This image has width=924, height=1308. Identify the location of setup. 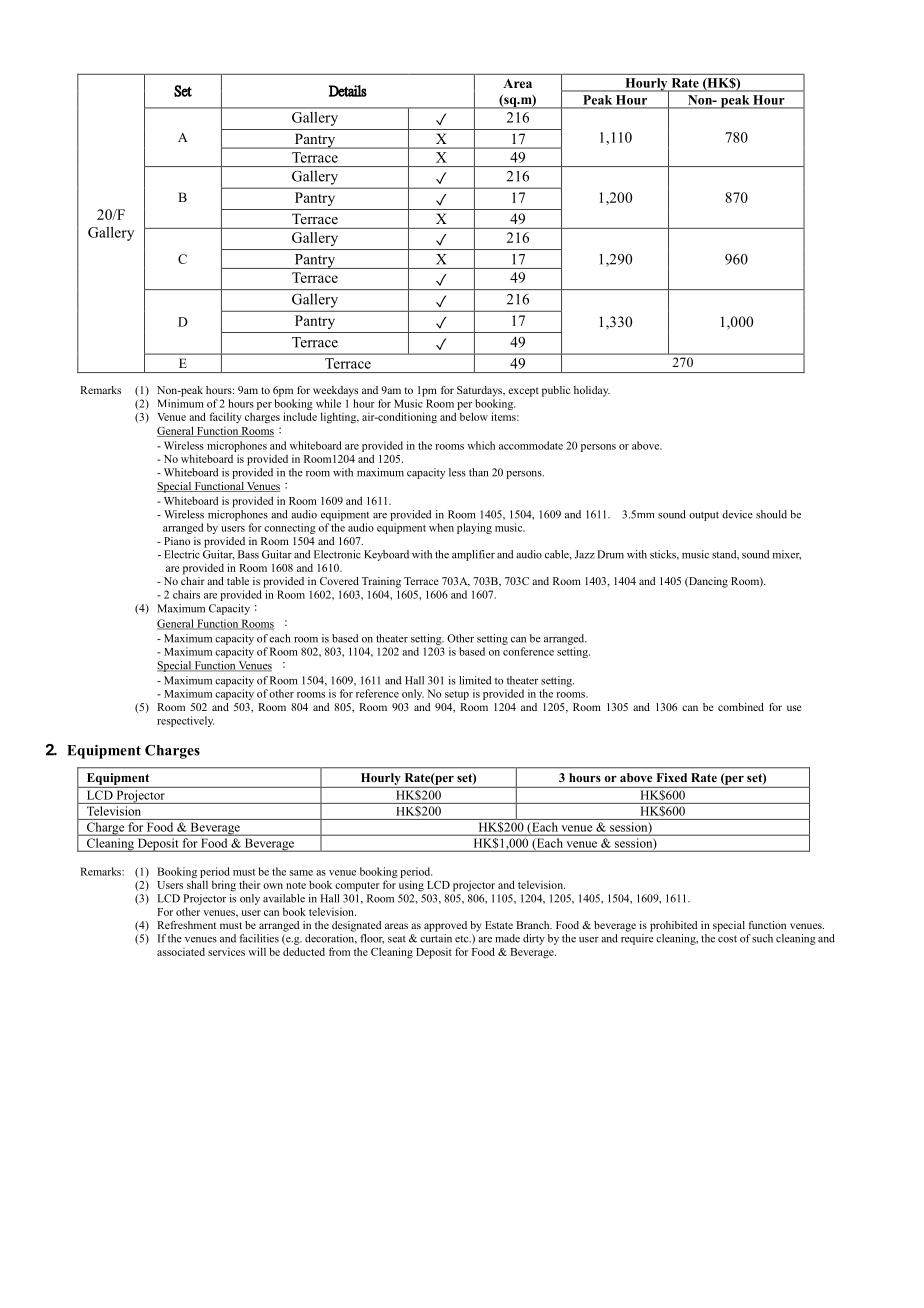
(457, 695).
